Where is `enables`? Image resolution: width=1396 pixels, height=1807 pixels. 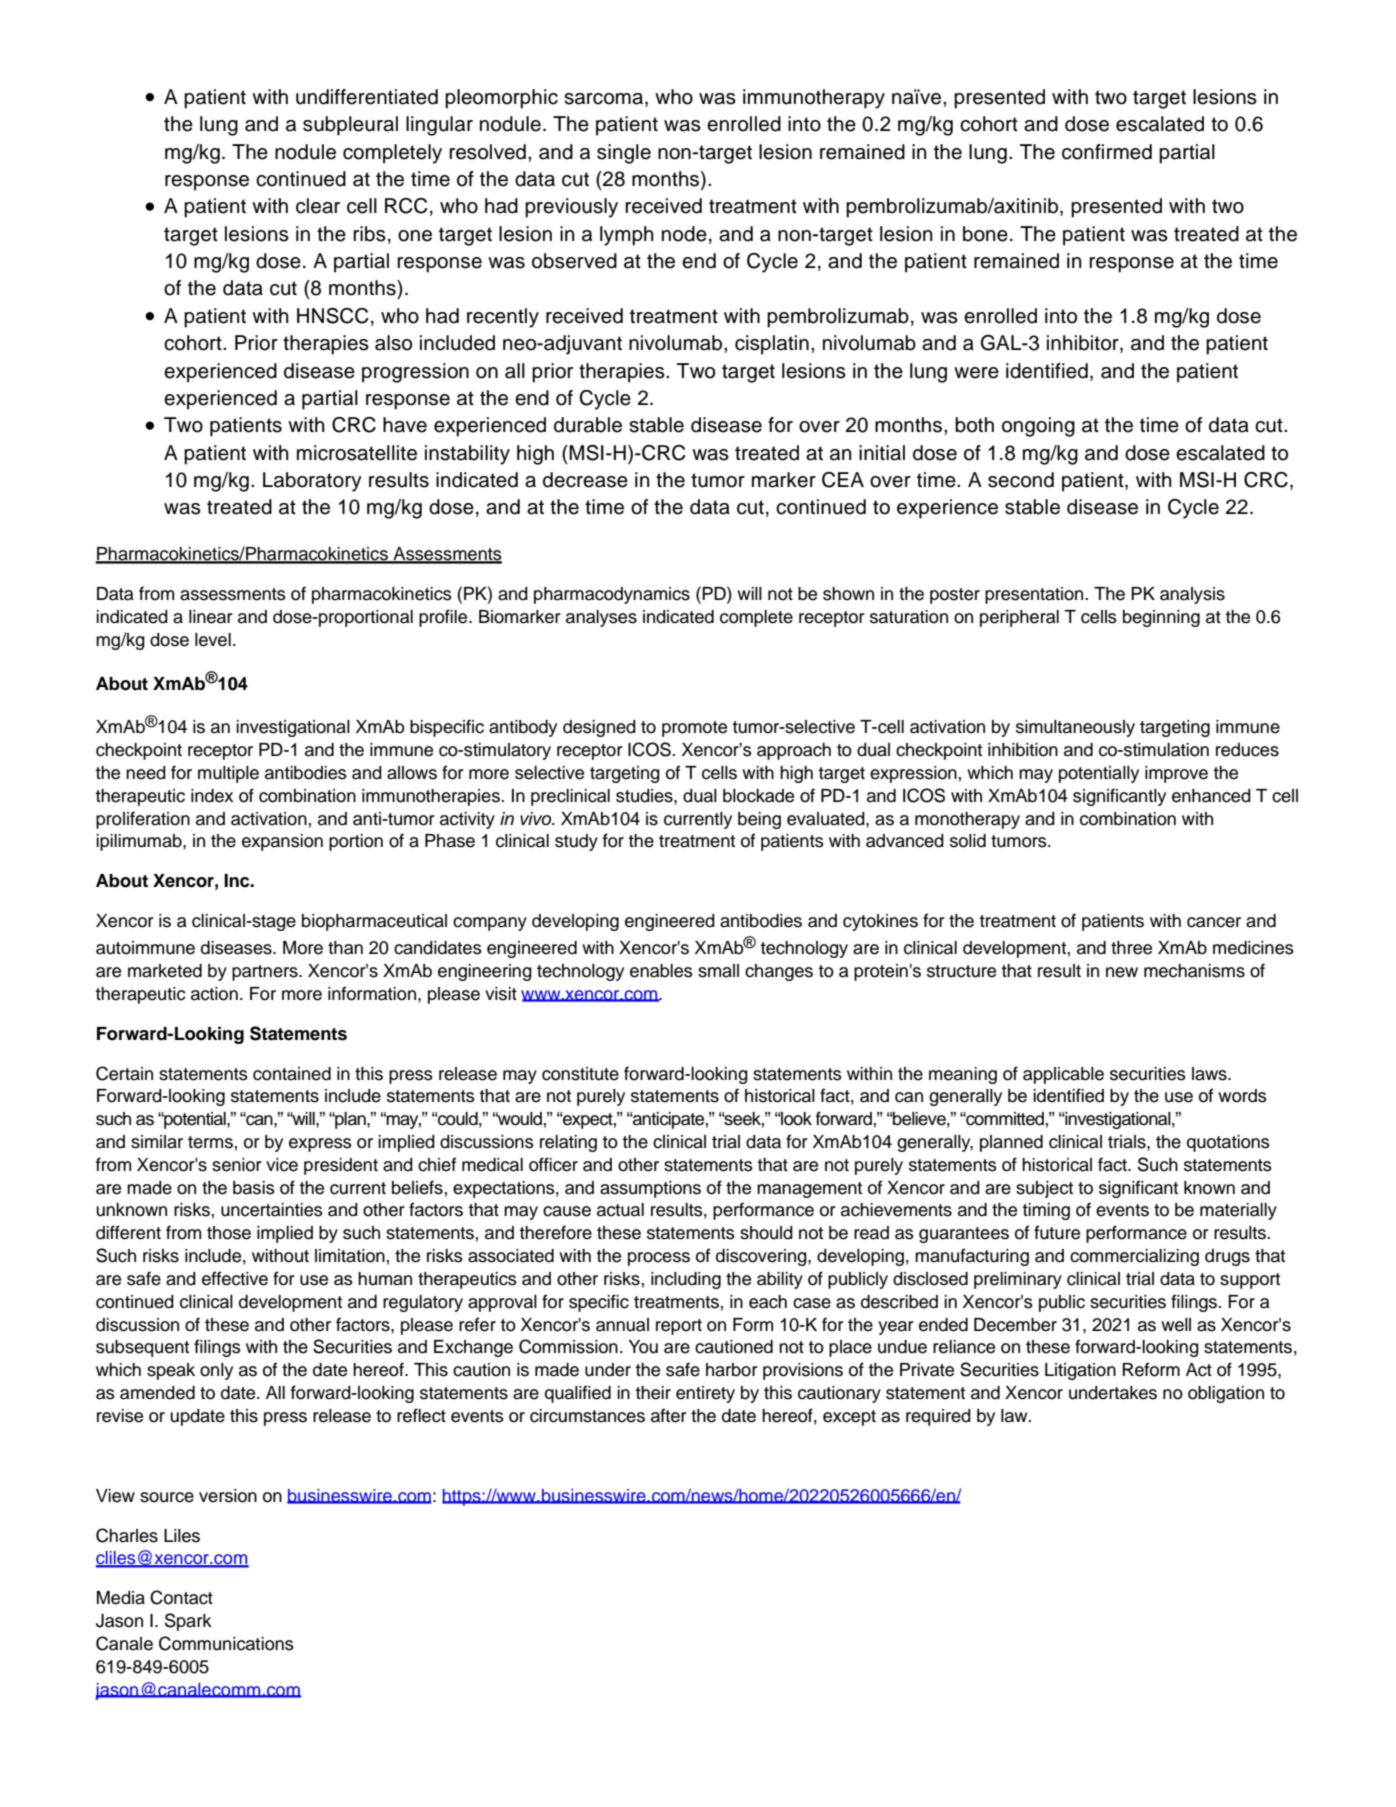 enables is located at coordinates (661, 971).
